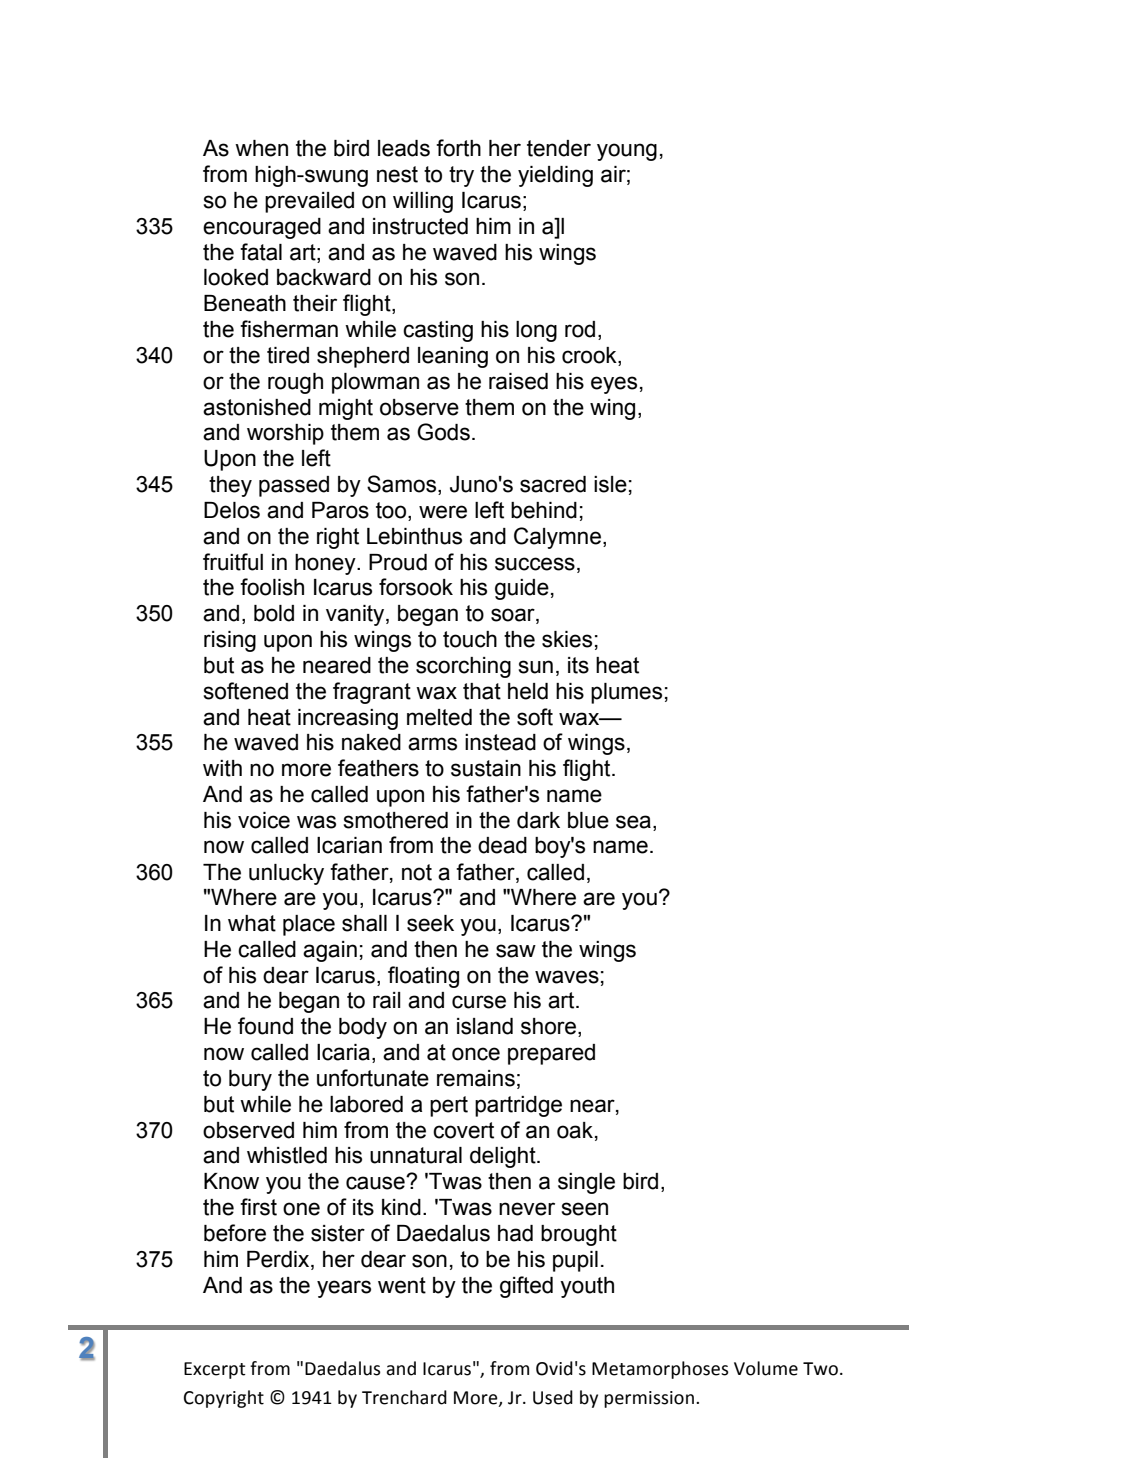 Image resolution: width=1146 pixels, height=1482 pixels. What do you see at coordinates (402, 1285) in the screenshot?
I see `went` at bounding box center [402, 1285].
